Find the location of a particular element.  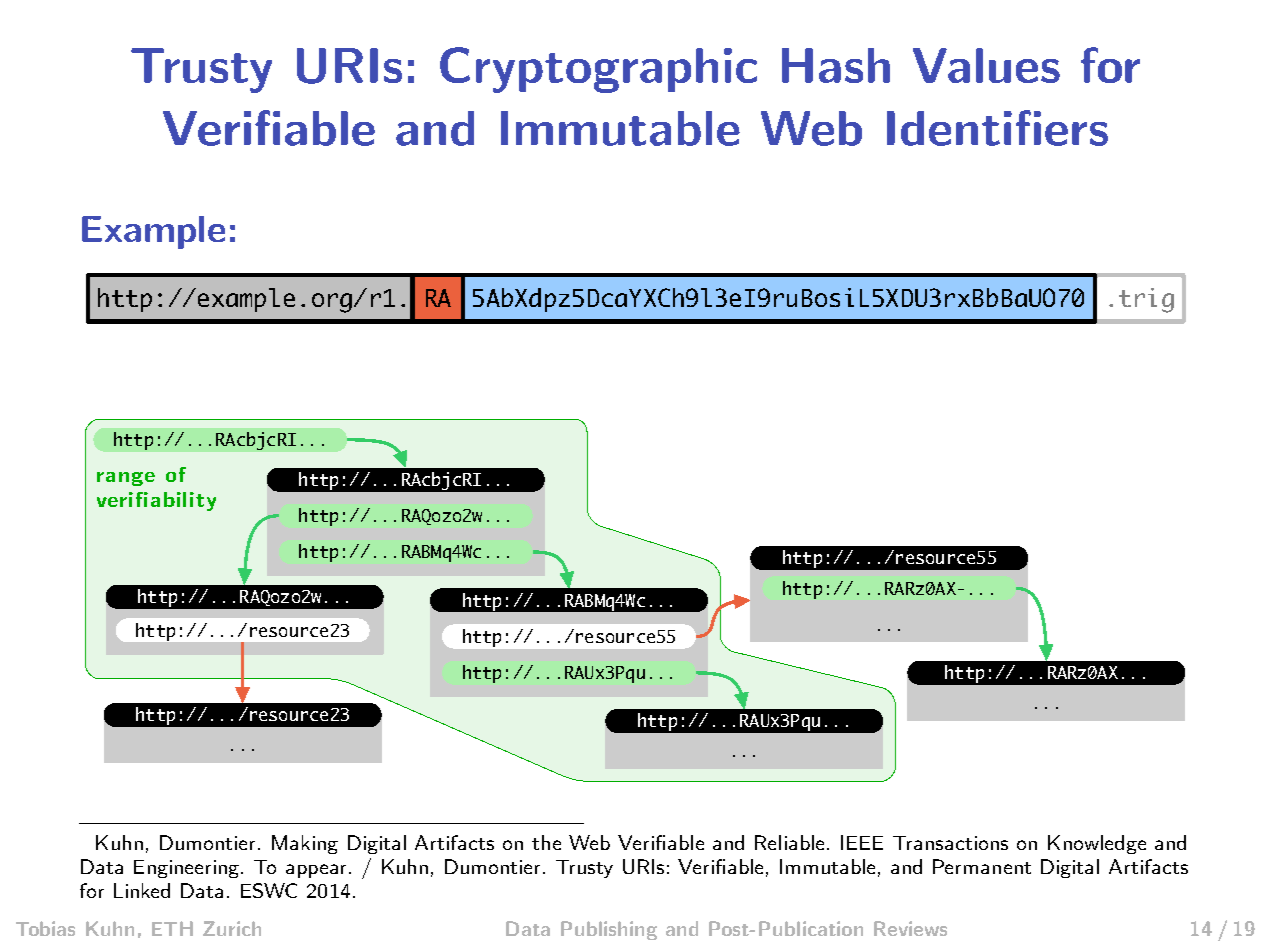

Values is located at coordinates (986, 65).
